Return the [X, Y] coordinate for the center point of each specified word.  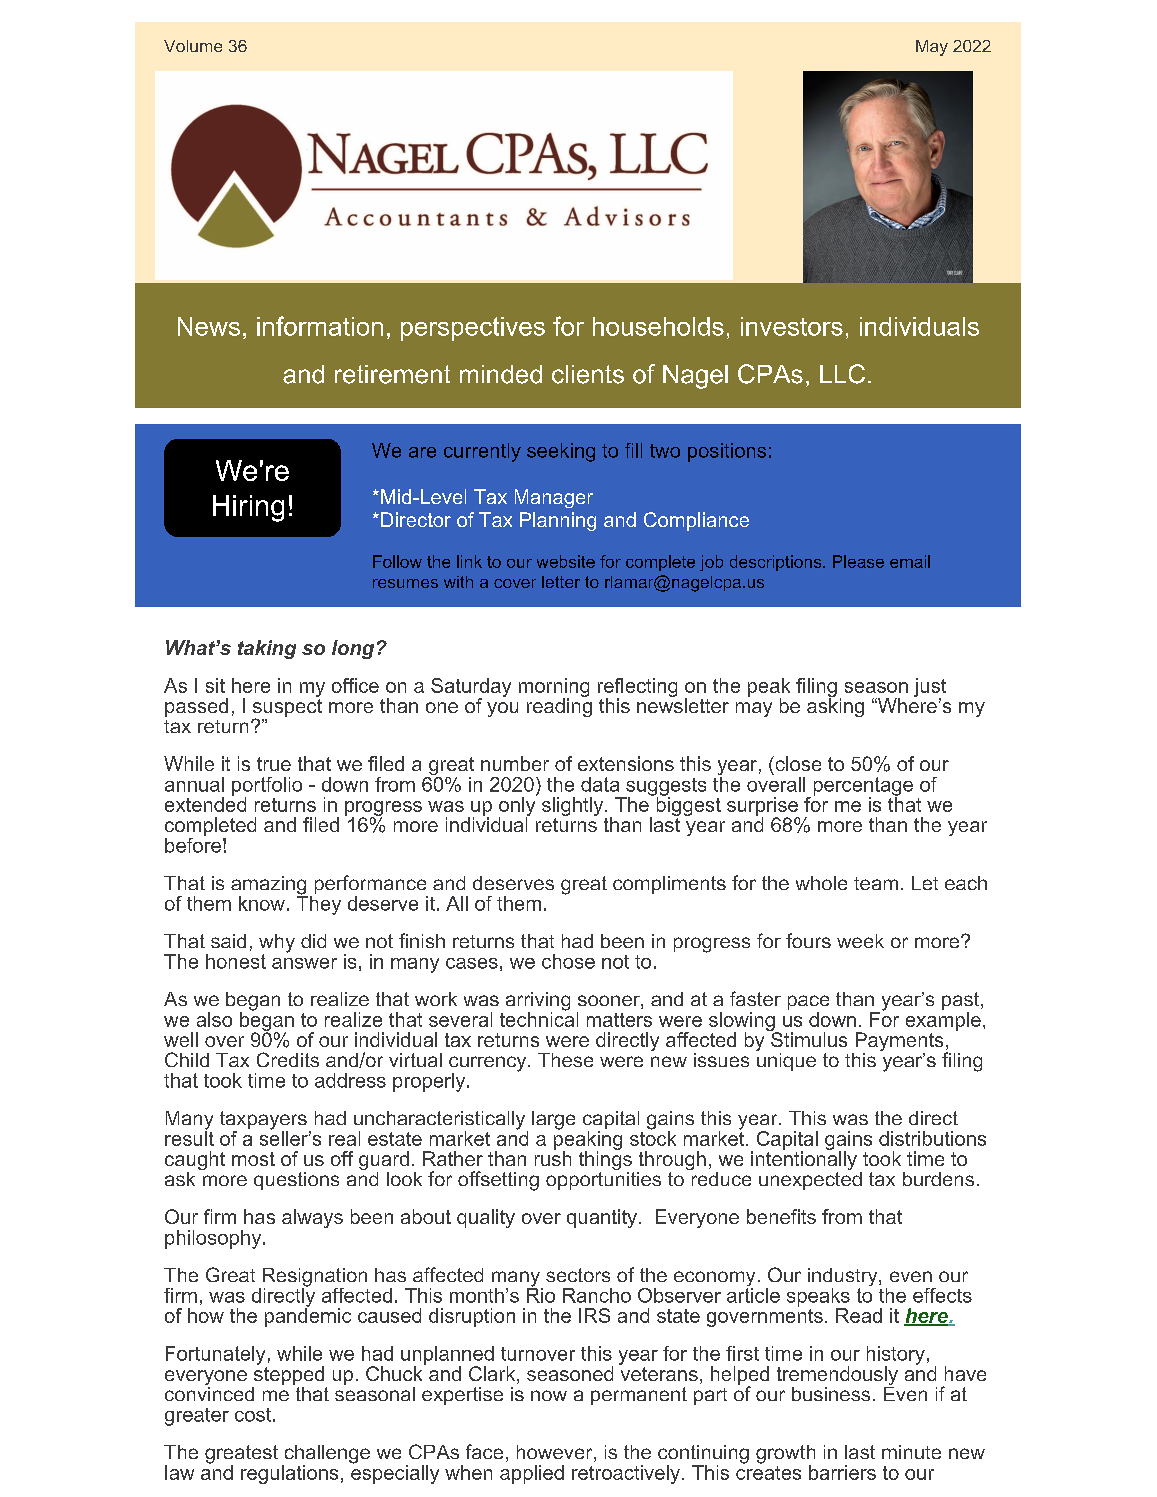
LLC [842, 374]
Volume [193, 46]
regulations [289, 1474]
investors [792, 326]
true [274, 764]
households [658, 326]
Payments [899, 1043]
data [600, 784]
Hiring [248, 508]
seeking [561, 452]
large [553, 1120]
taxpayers [263, 1121]
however [556, 1453]
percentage [863, 787]
